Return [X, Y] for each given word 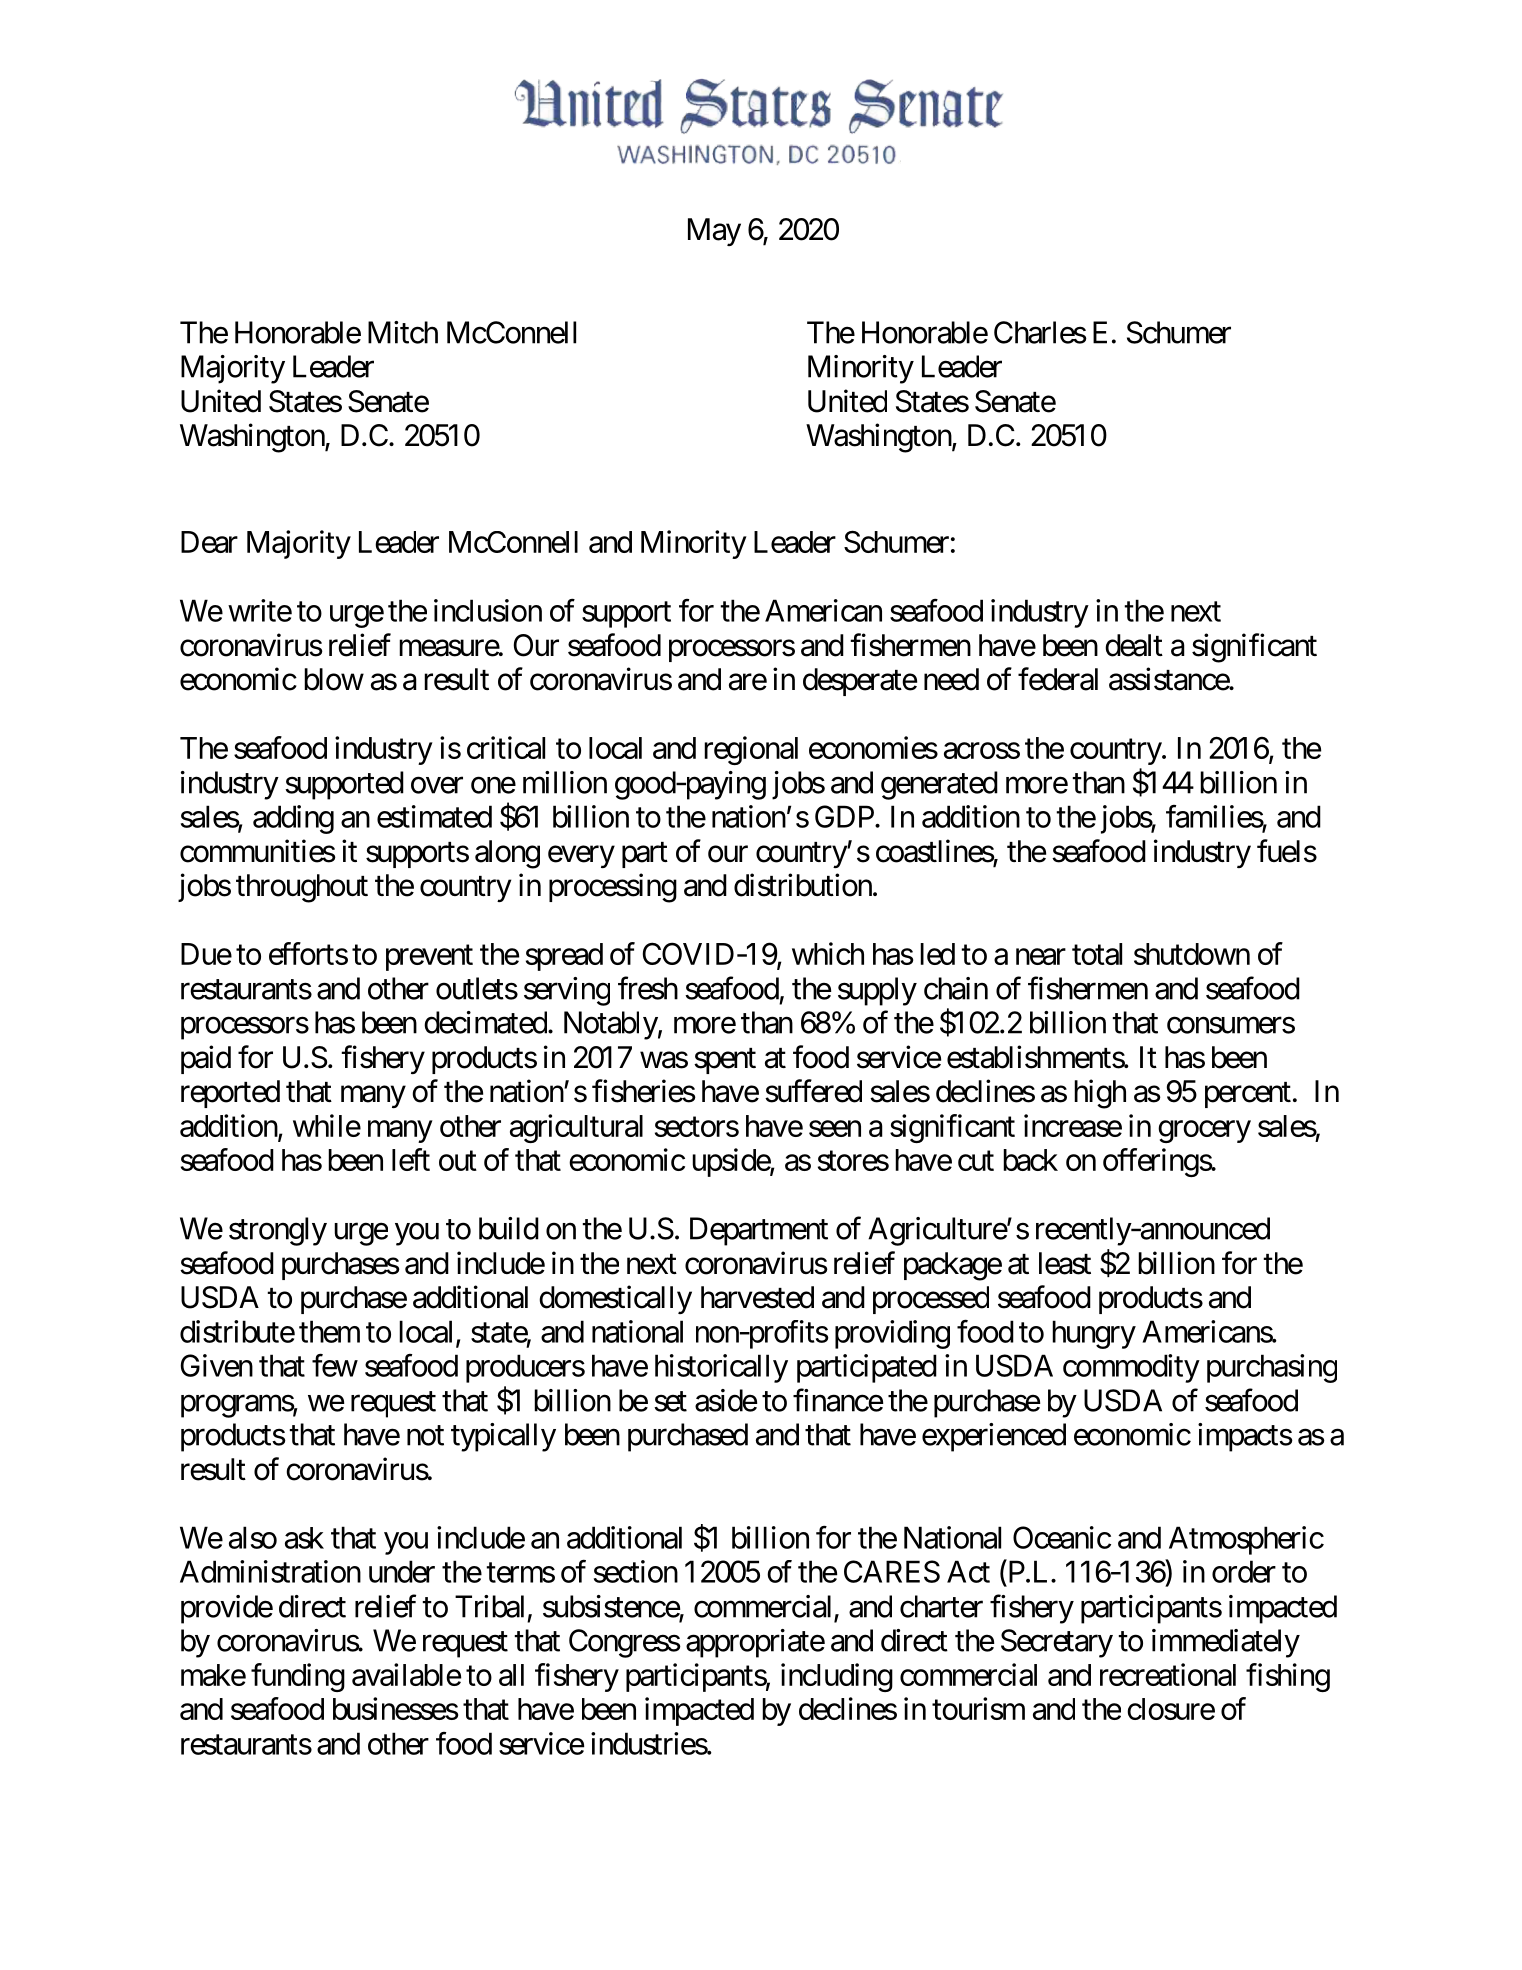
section [636, 1571]
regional [751, 750]
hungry [1094, 1334]
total [1097, 954]
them [329, 1331]
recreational [1168, 1674]
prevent [429, 958]
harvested [757, 1297]
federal [1058, 679]
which [828, 953]
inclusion [488, 610]
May [714, 232]
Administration [270, 1571]
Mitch [403, 332]
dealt [1134, 645]
